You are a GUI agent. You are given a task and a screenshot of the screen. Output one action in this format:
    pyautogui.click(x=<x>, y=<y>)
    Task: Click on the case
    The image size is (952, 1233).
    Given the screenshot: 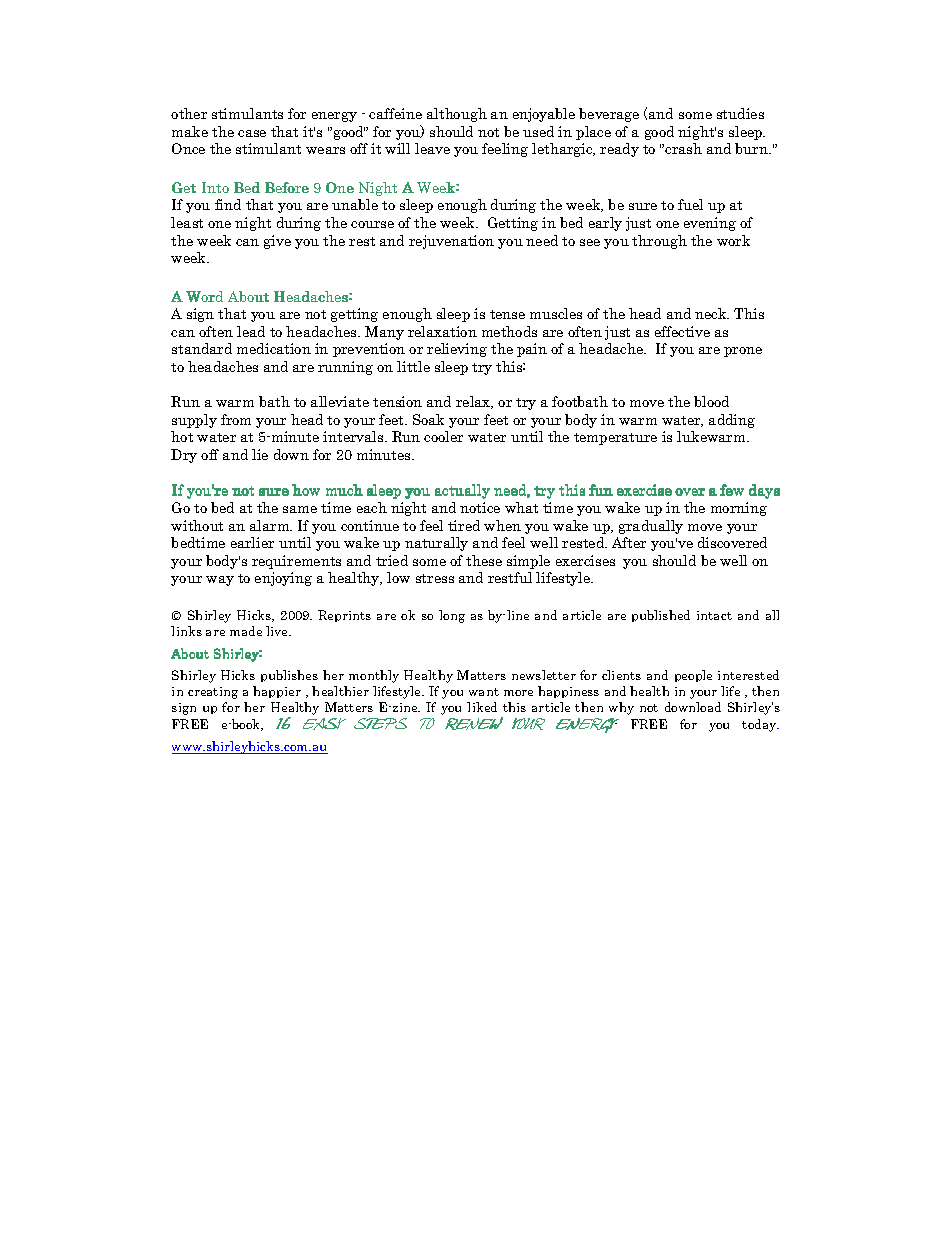 What is the action you would take?
    pyautogui.click(x=252, y=133)
